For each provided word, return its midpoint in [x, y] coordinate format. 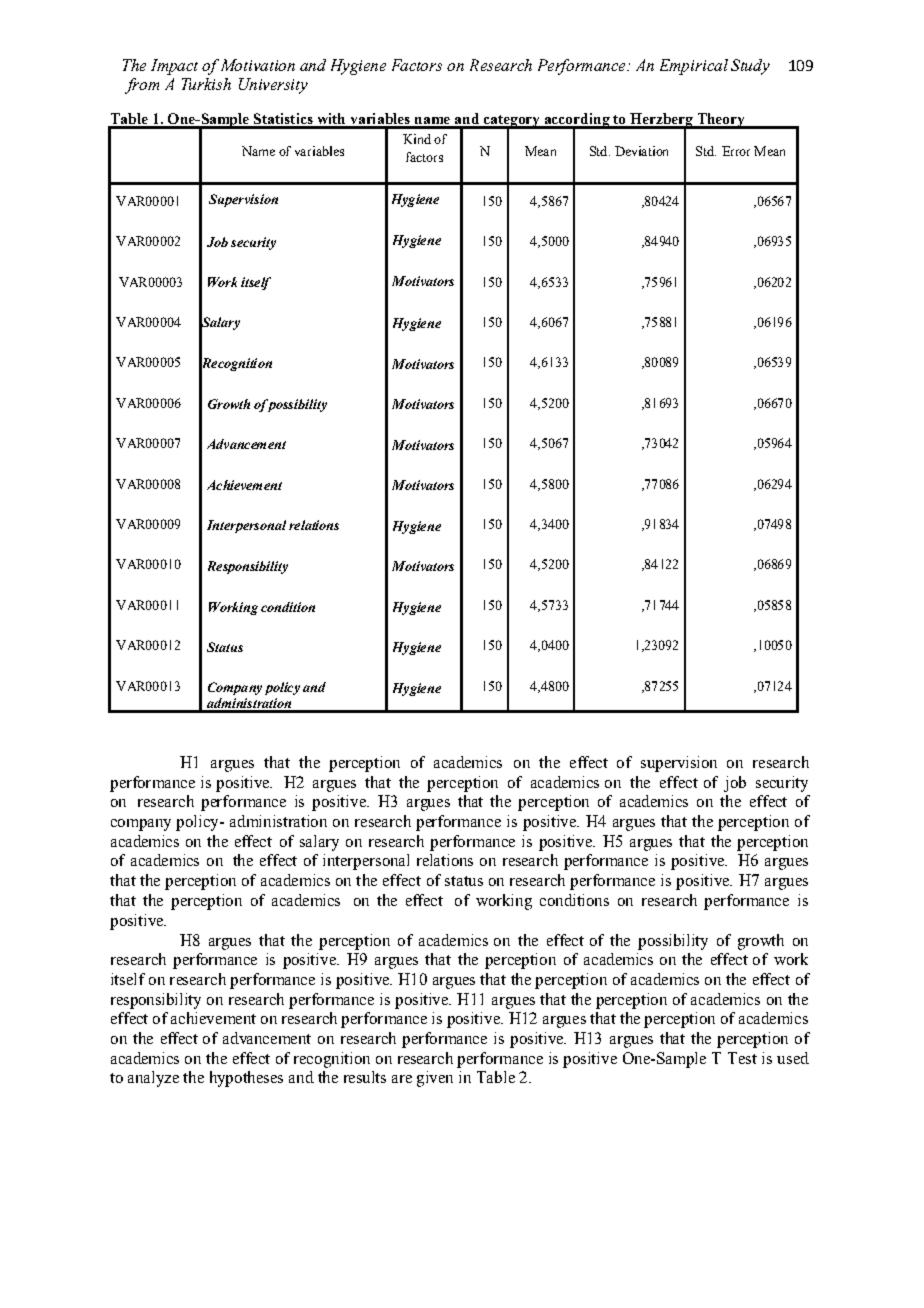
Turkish [206, 84]
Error [736, 151]
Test [742, 1058]
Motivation [258, 65]
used [793, 1058]
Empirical [694, 67]
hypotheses [246, 1079]
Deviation [641, 151]
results [365, 1077]
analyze [153, 1079]
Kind [417, 139]
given [435, 1079]
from [142, 86]
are [402, 1079]
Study [750, 67]
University [273, 86]
